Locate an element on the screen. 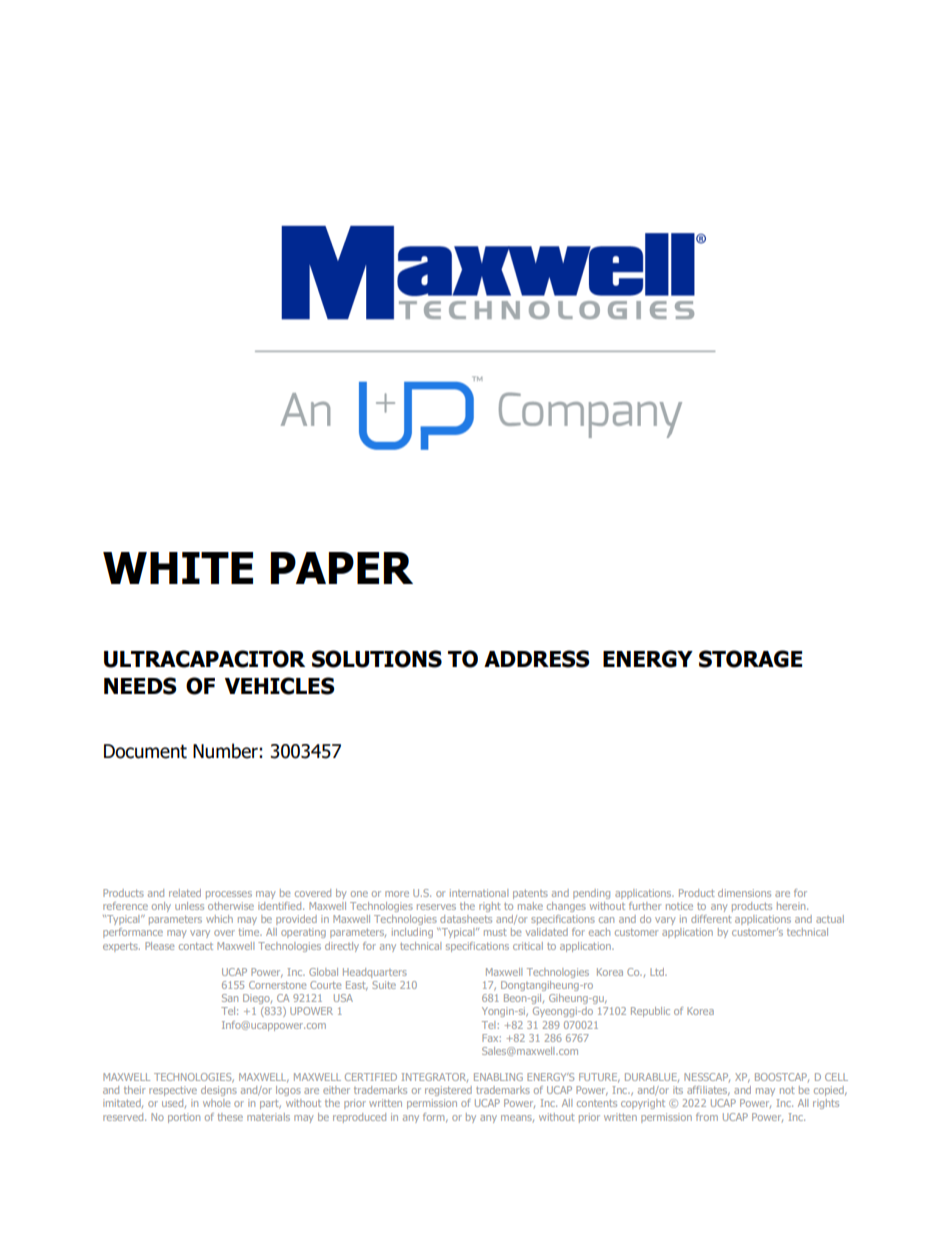 Image resolution: width=952 pixels, height=1233 pixels. dimensions is located at coordinates (744, 893).
